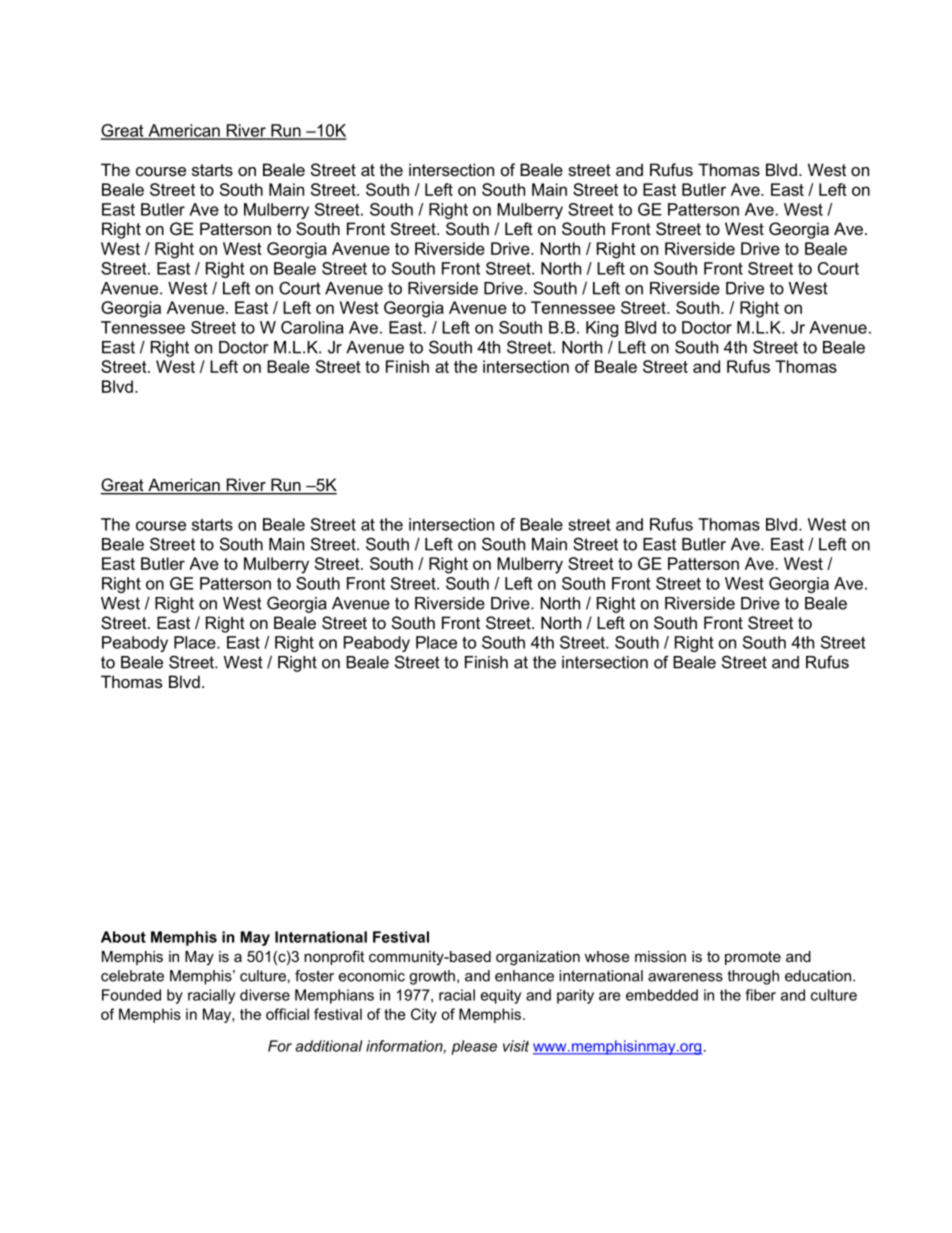  What do you see at coordinates (761, 995) in the screenshot?
I see `fiber` at bounding box center [761, 995].
